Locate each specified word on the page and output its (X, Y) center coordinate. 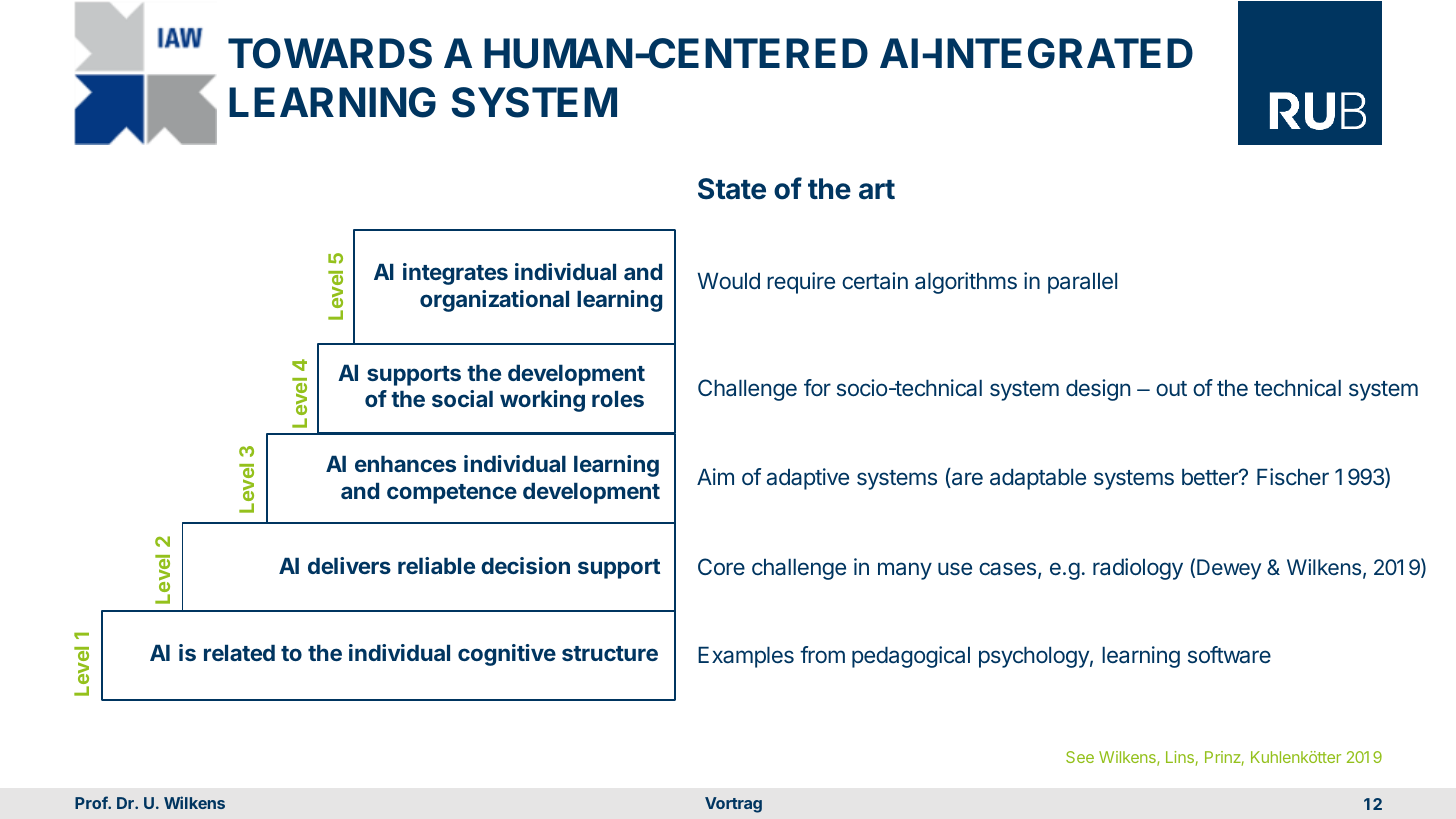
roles (618, 399)
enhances (405, 464)
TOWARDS (330, 53)
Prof (92, 802)
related (239, 653)
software (1229, 654)
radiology (1138, 569)
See (1080, 757)
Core (721, 566)
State (732, 189)
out (1171, 388)
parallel (1082, 283)
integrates (455, 274)
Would (729, 281)
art (877, 190)
